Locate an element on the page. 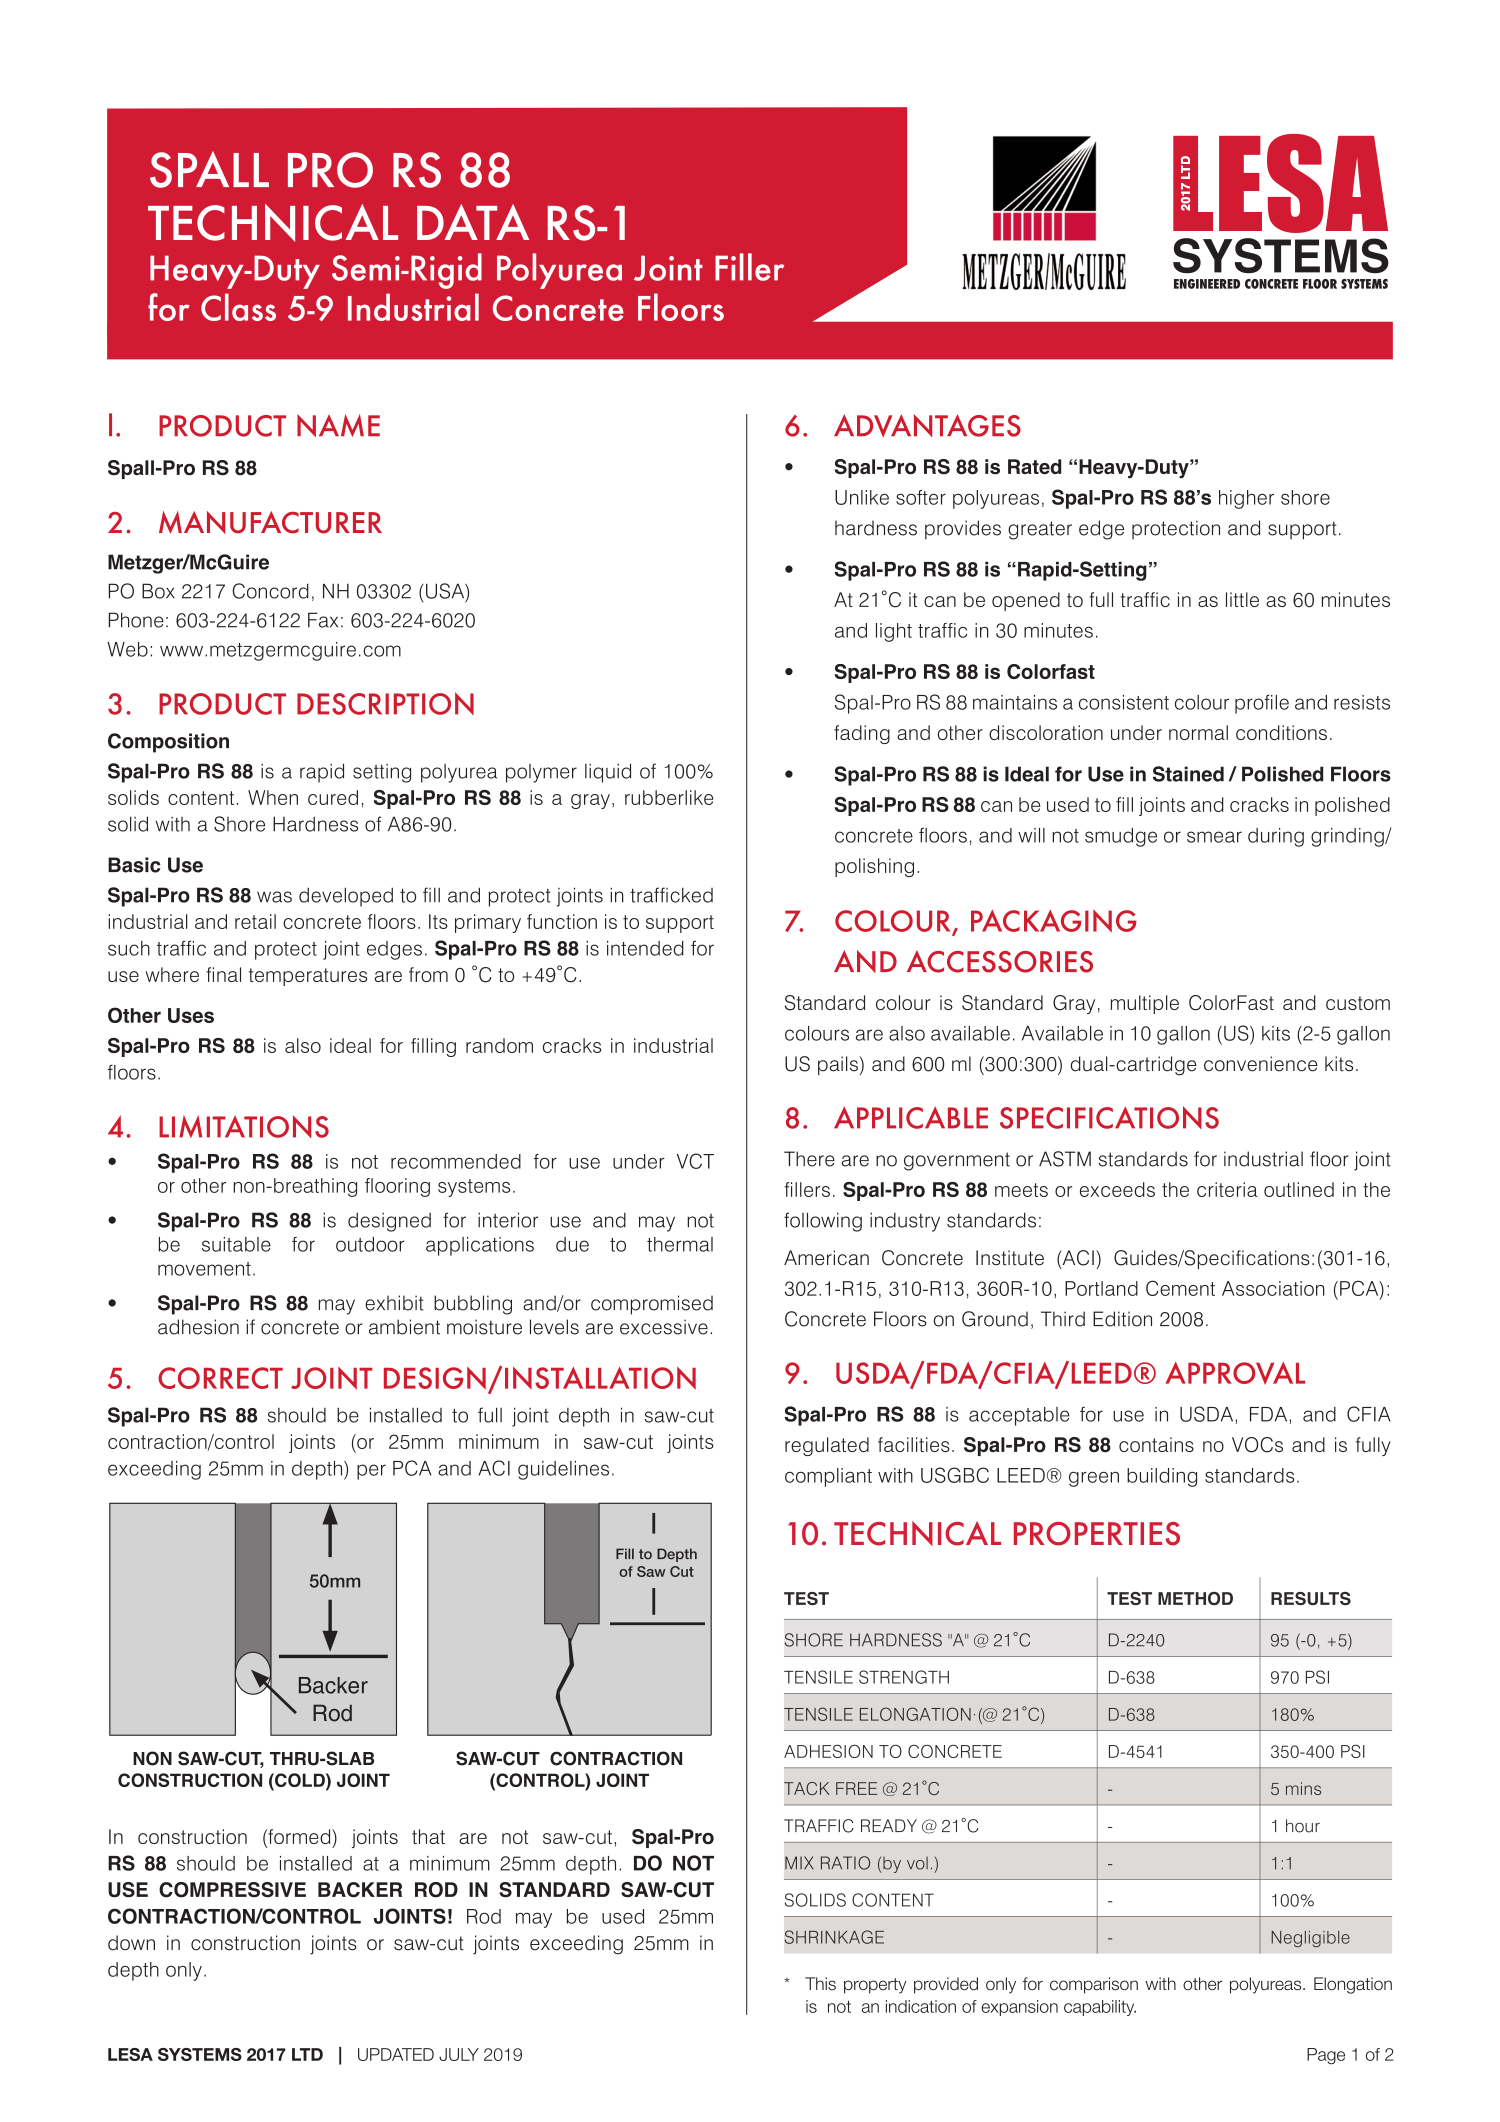  METHOD is located at coordinates (1195, 1598).
